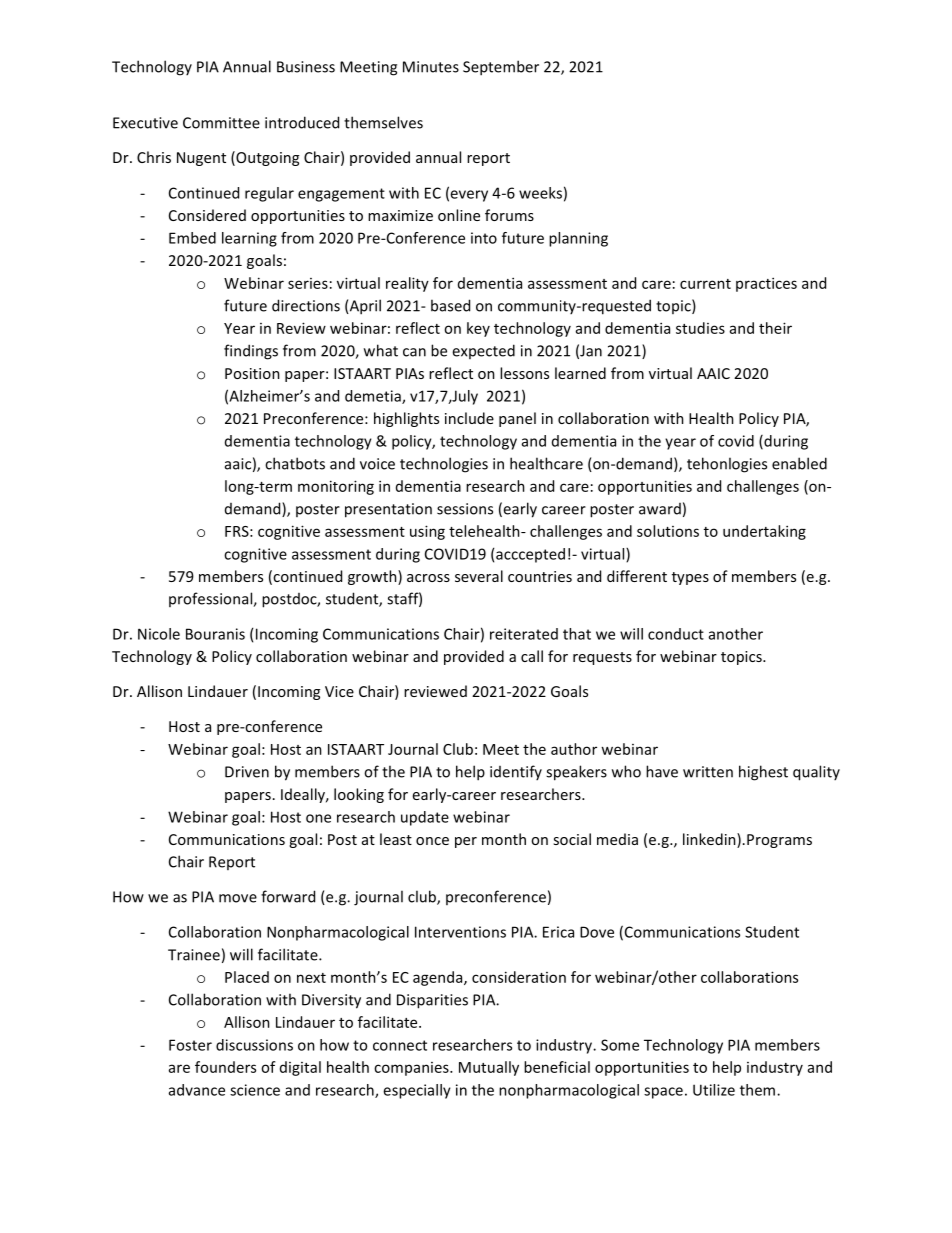 The height and width of the page is (1233, 952). I want to click on written, so click(708, 772).
